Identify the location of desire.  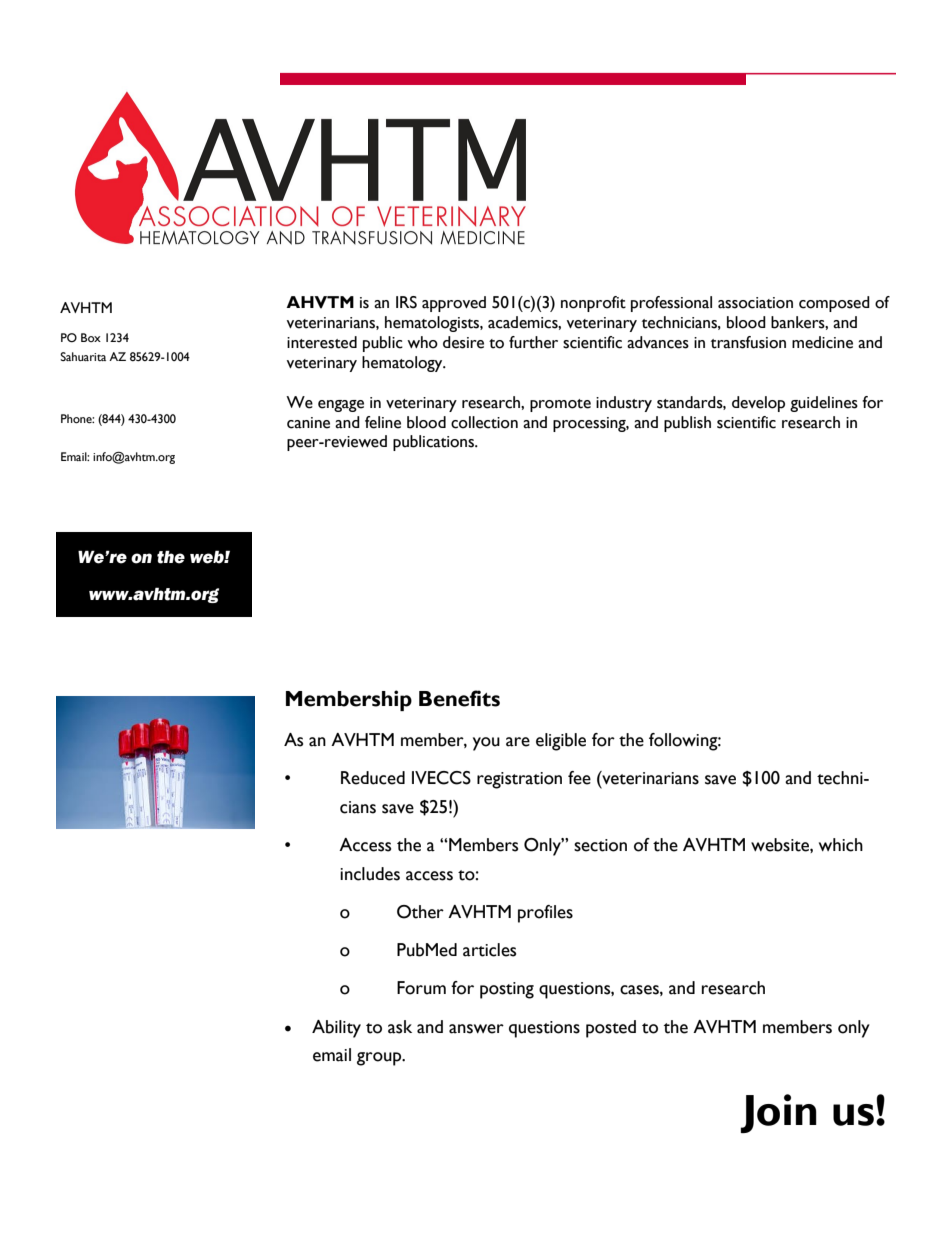
(463, 342).
